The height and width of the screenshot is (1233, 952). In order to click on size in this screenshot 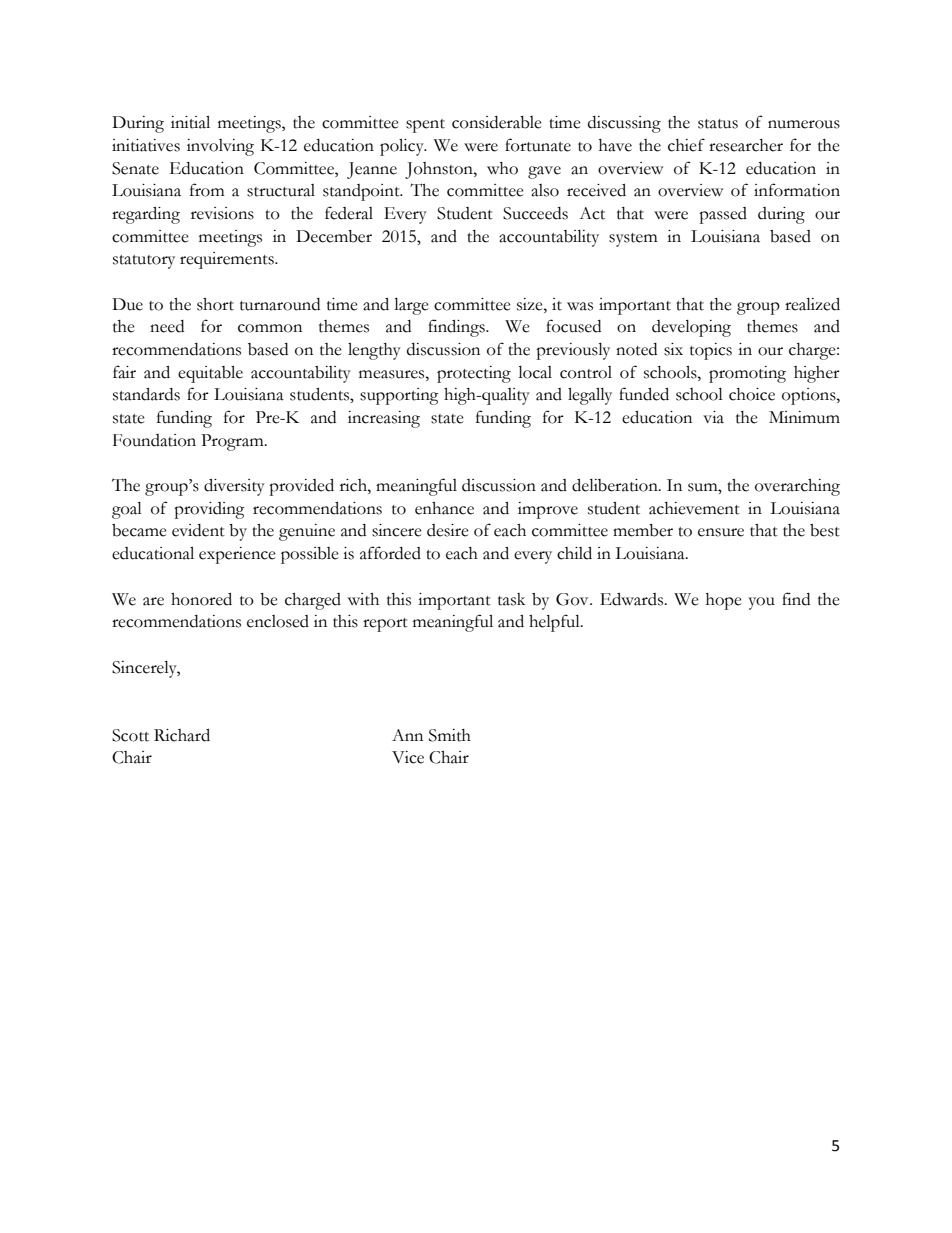, I will do `click(531, 304)`.
